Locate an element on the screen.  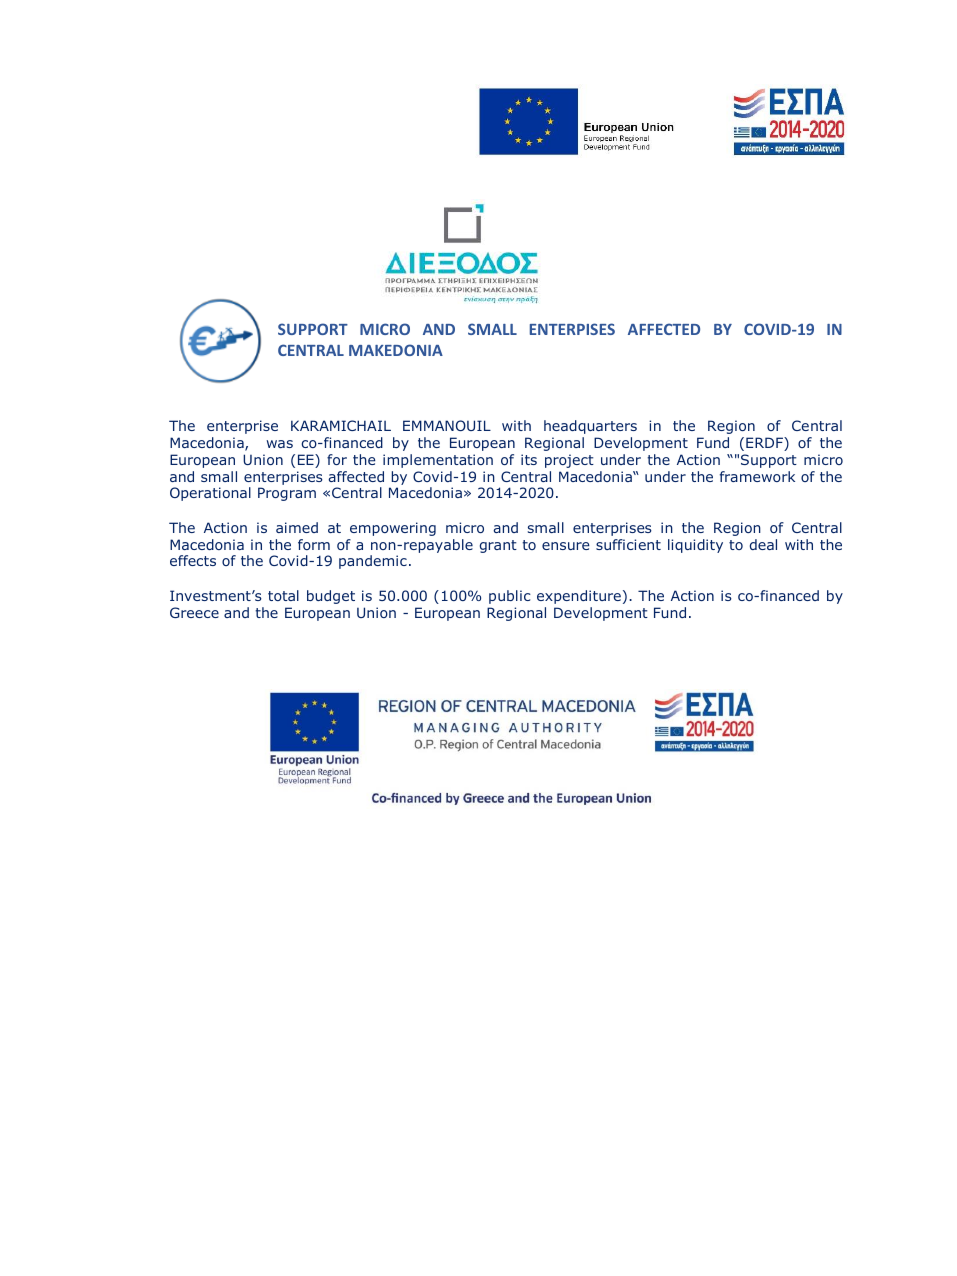
implementation is located at coordinates (438, 461).
